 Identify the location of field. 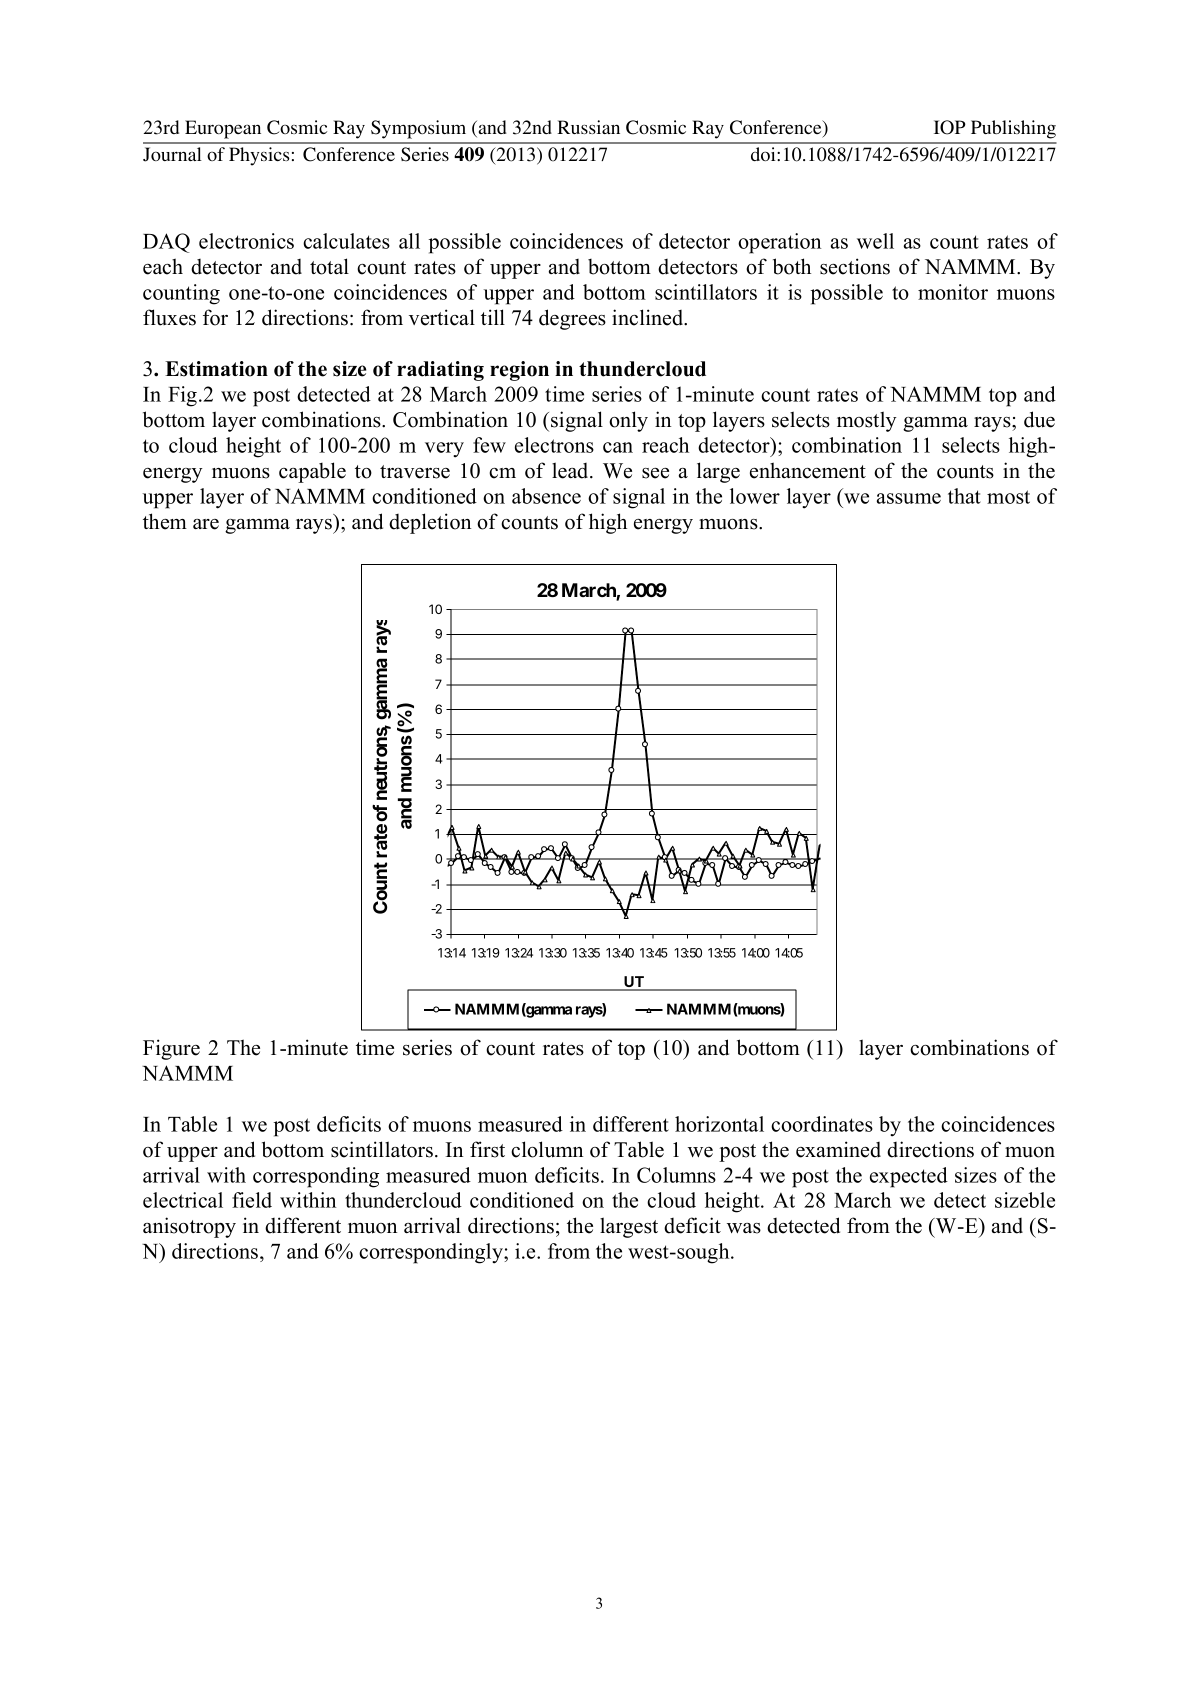
(252, 1200).
